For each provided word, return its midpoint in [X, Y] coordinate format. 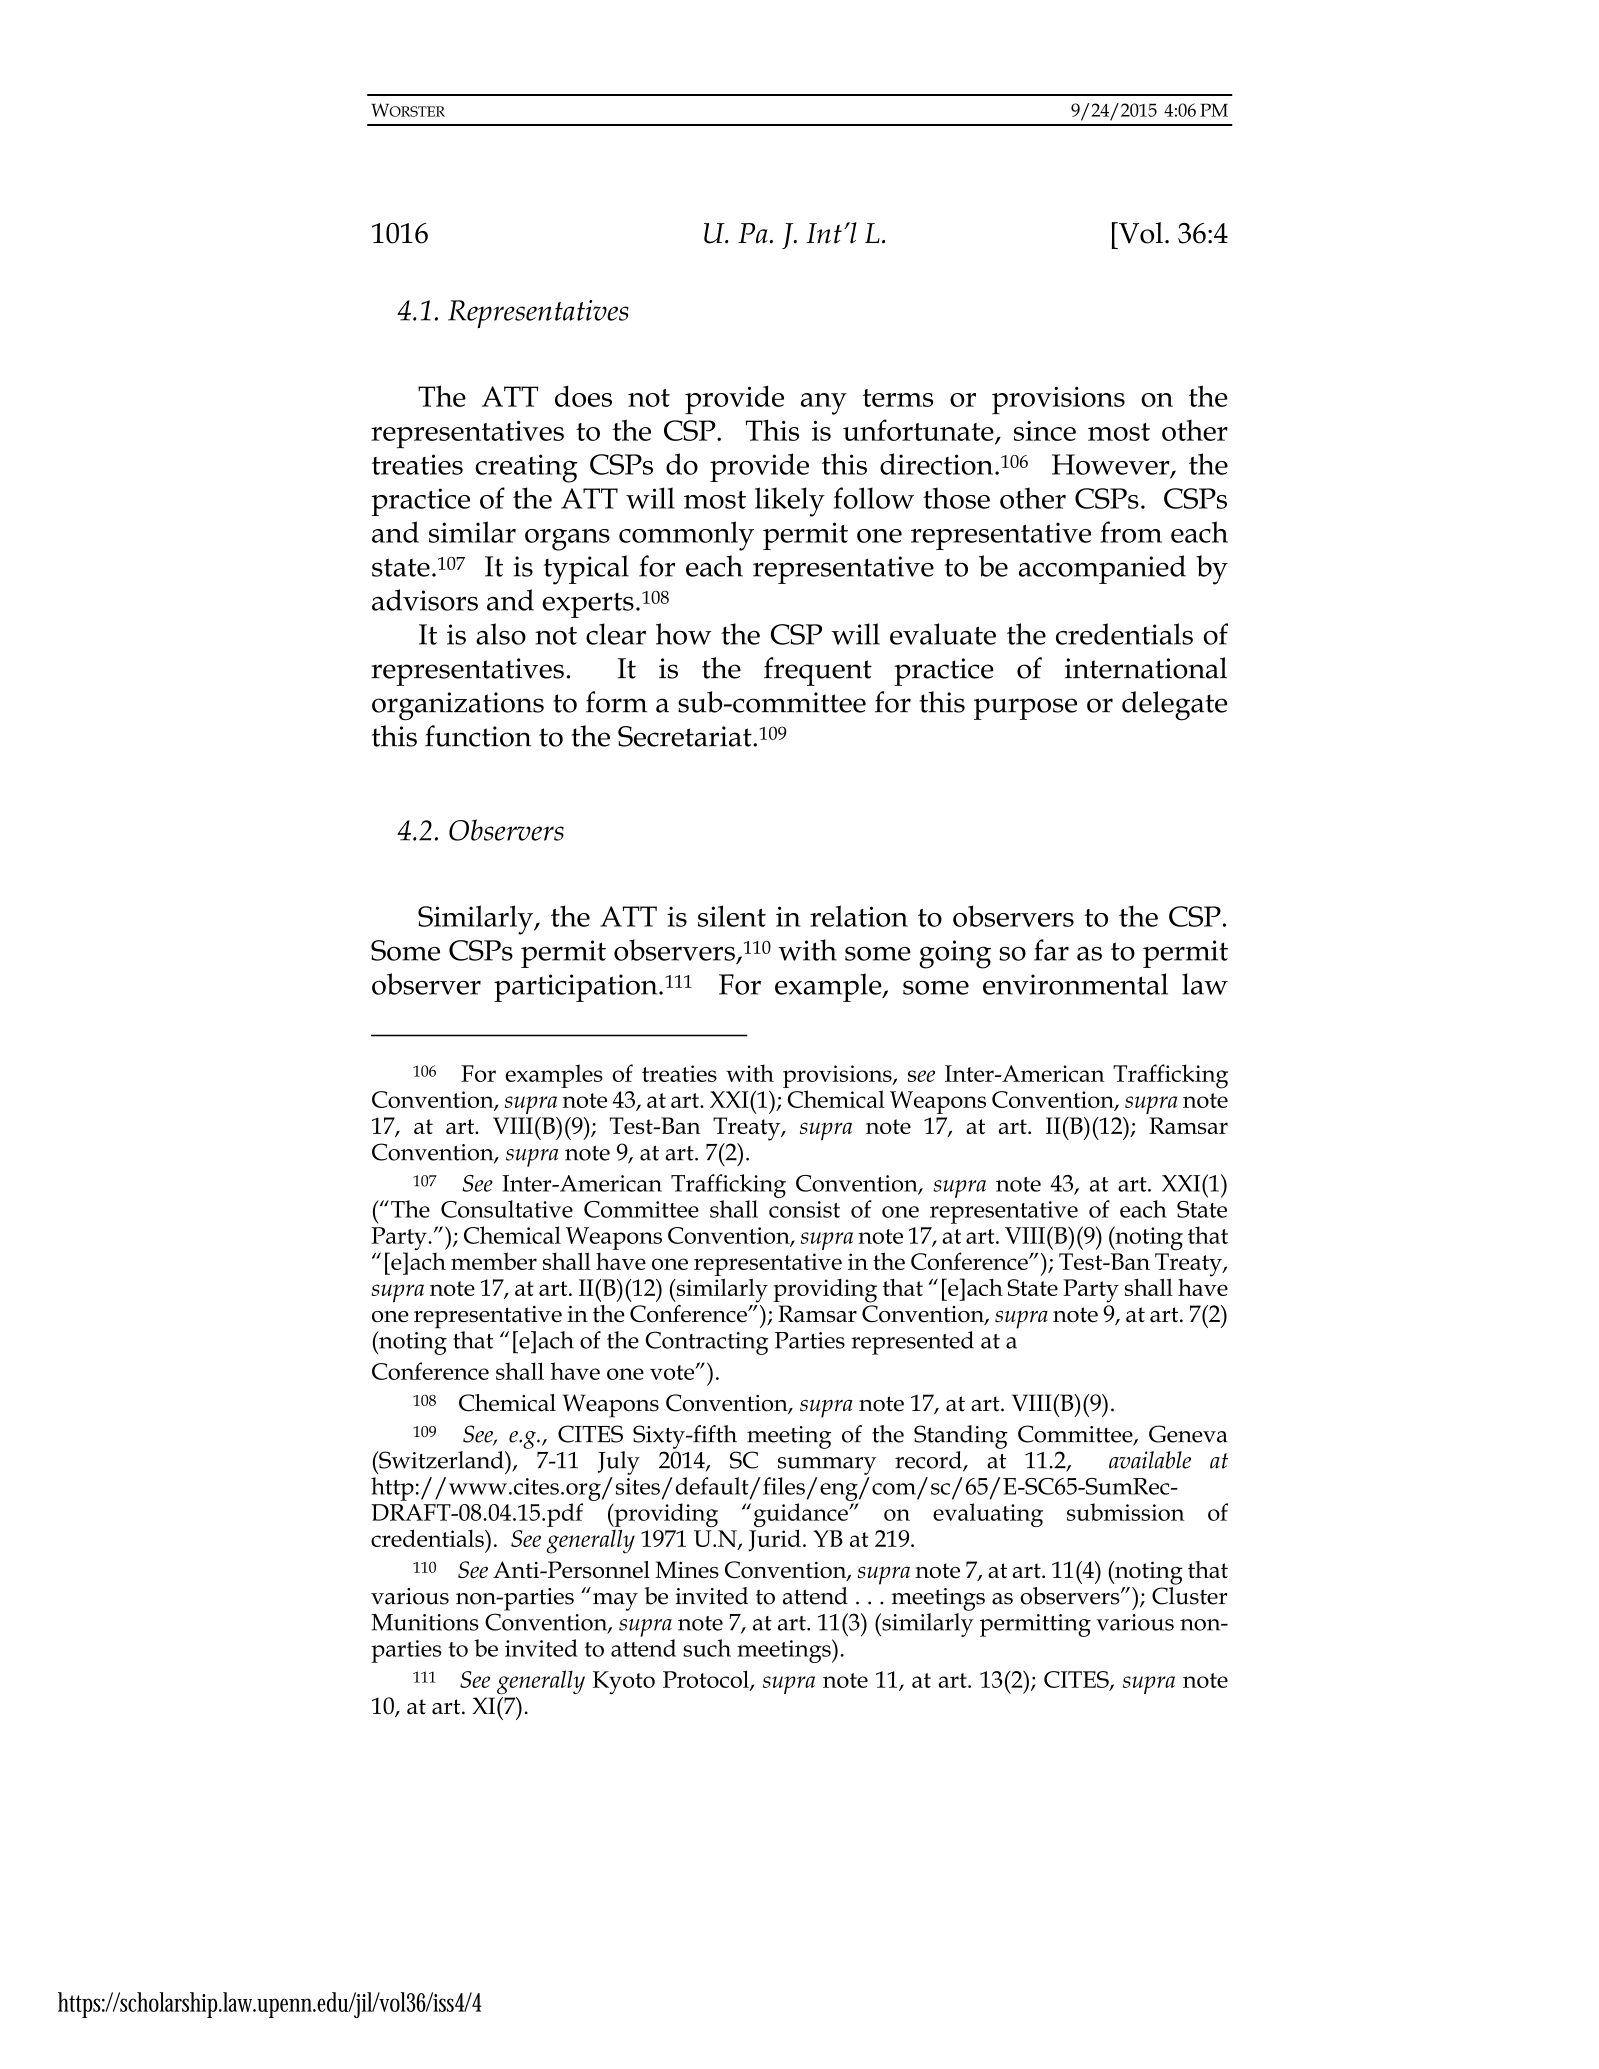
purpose [1025, 709]
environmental [1075, 984]
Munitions [425, 1622]
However [1112, 465]
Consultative [507, 1209]
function [478, 736]
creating [526, 468]
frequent [818, 671]
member [494, 1261]
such [707, 1648]
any [824, 404]
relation [859, 916]
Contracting [706, 1343]
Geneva [1188, 1434]
